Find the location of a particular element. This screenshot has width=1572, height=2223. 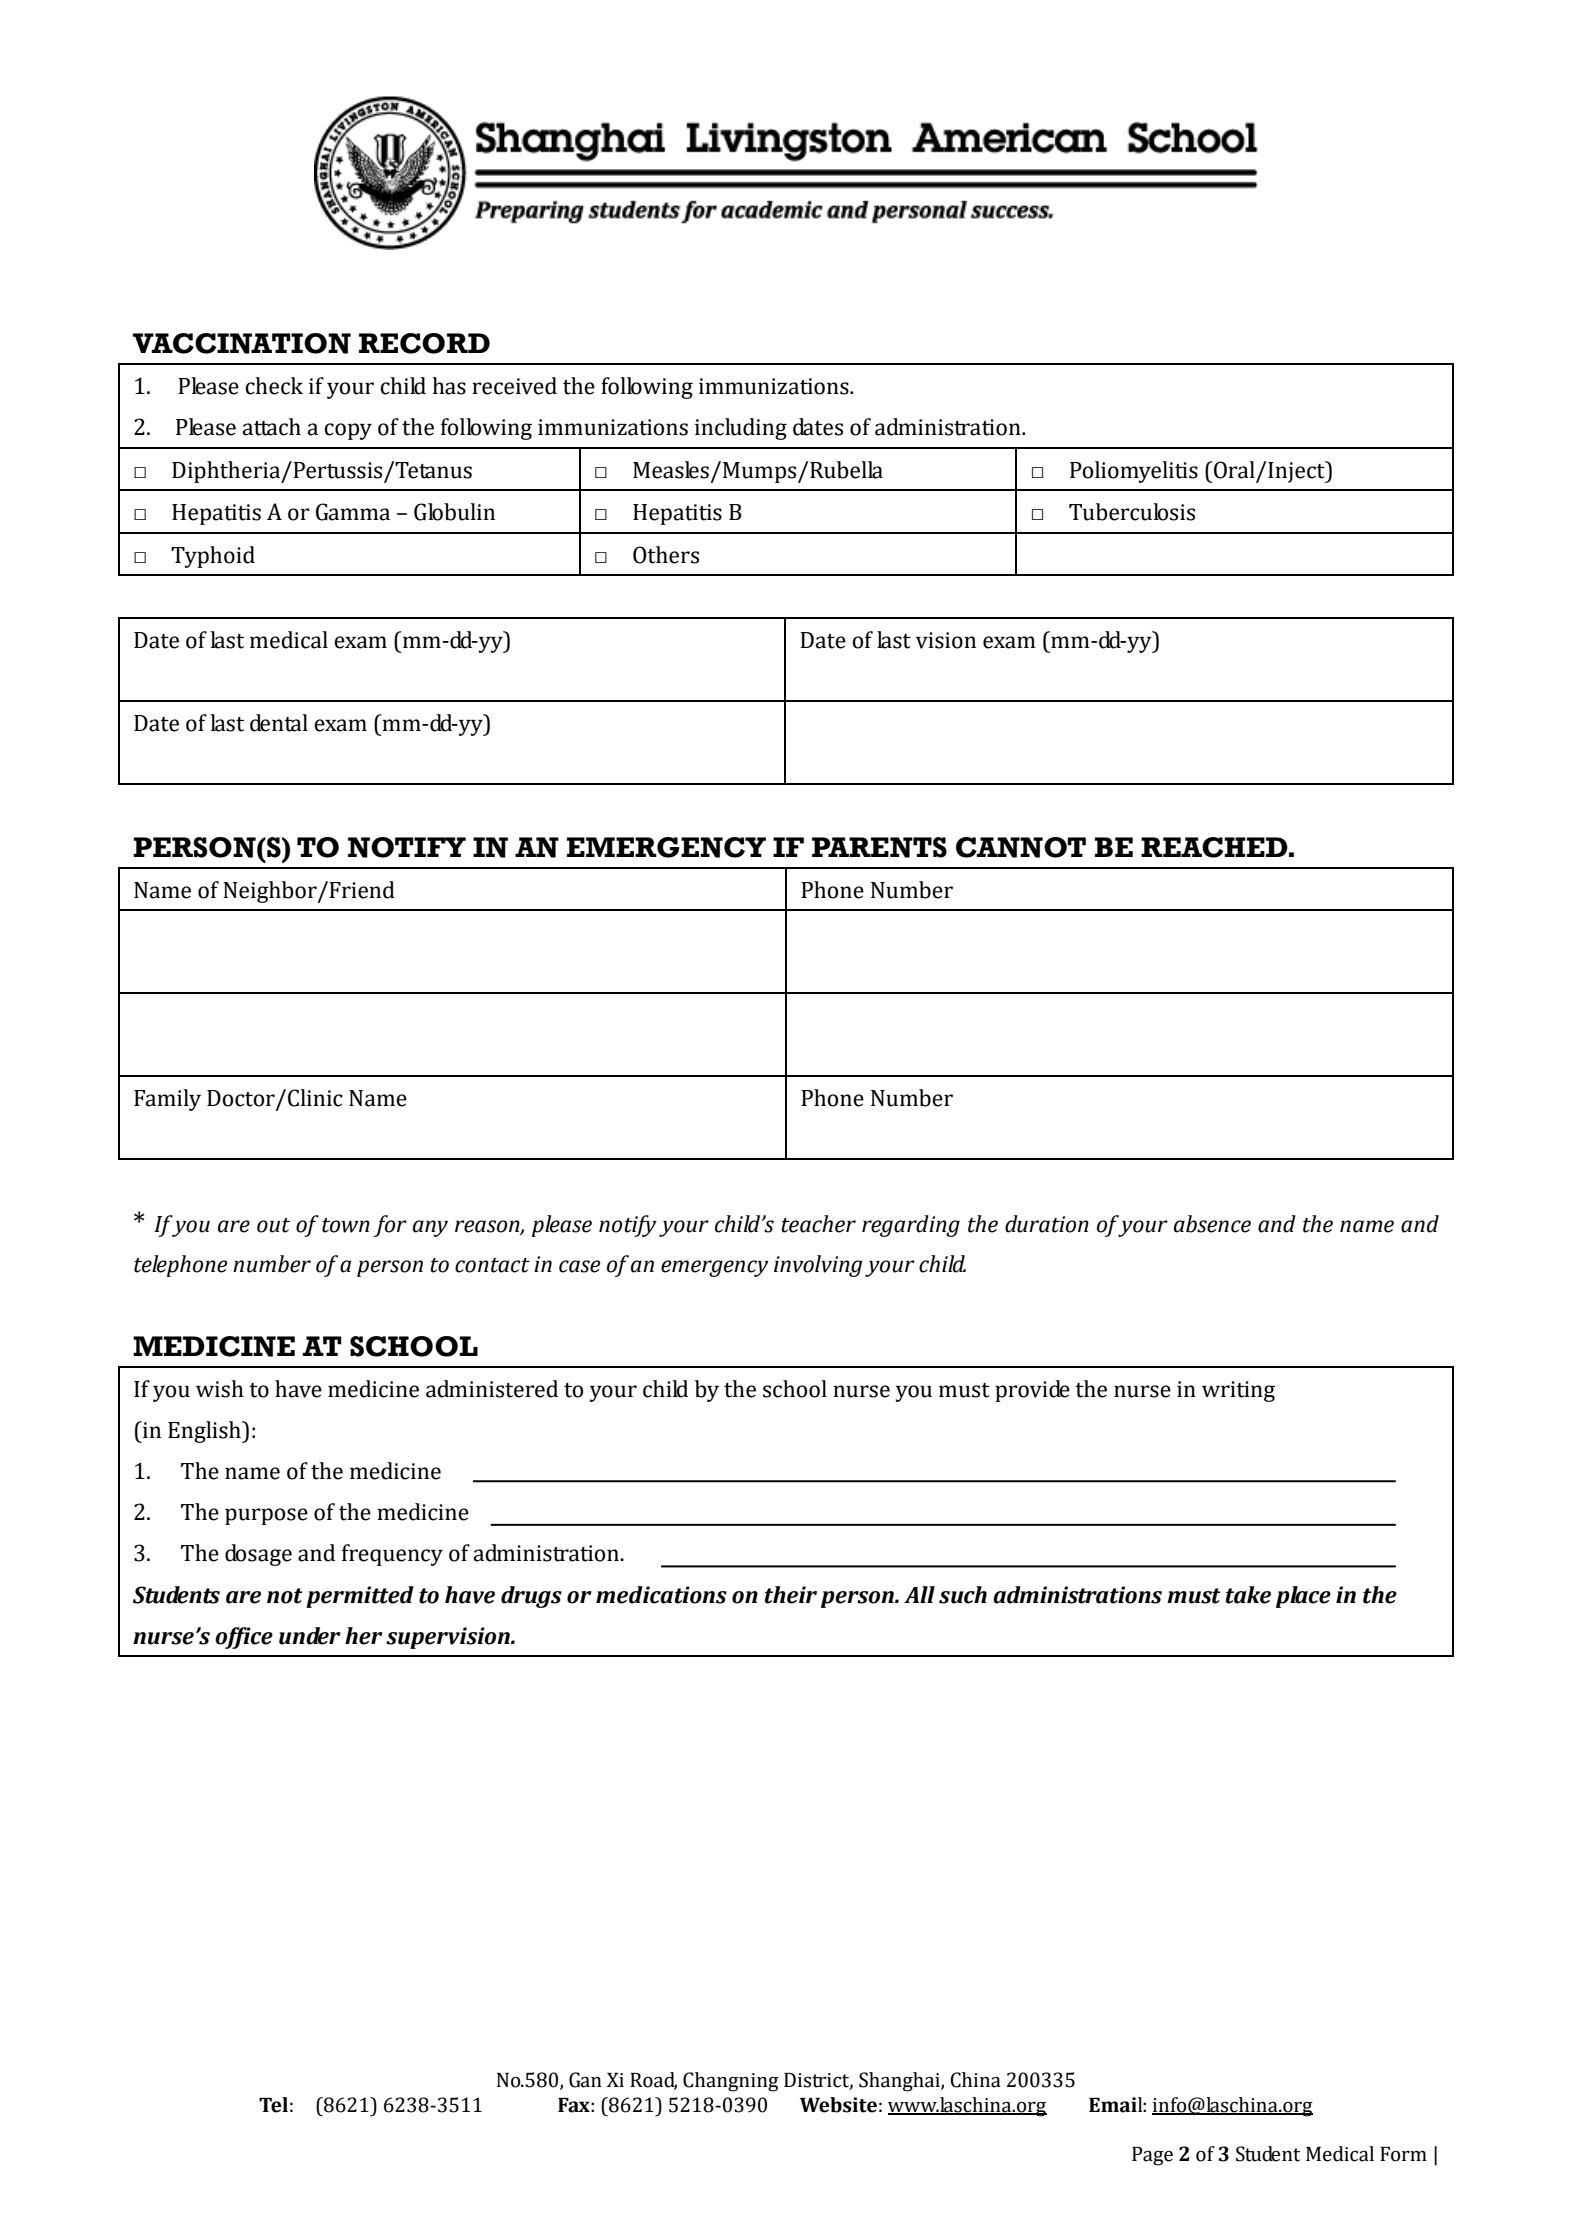

CANNOT is located at coordinates (1021, 847).
